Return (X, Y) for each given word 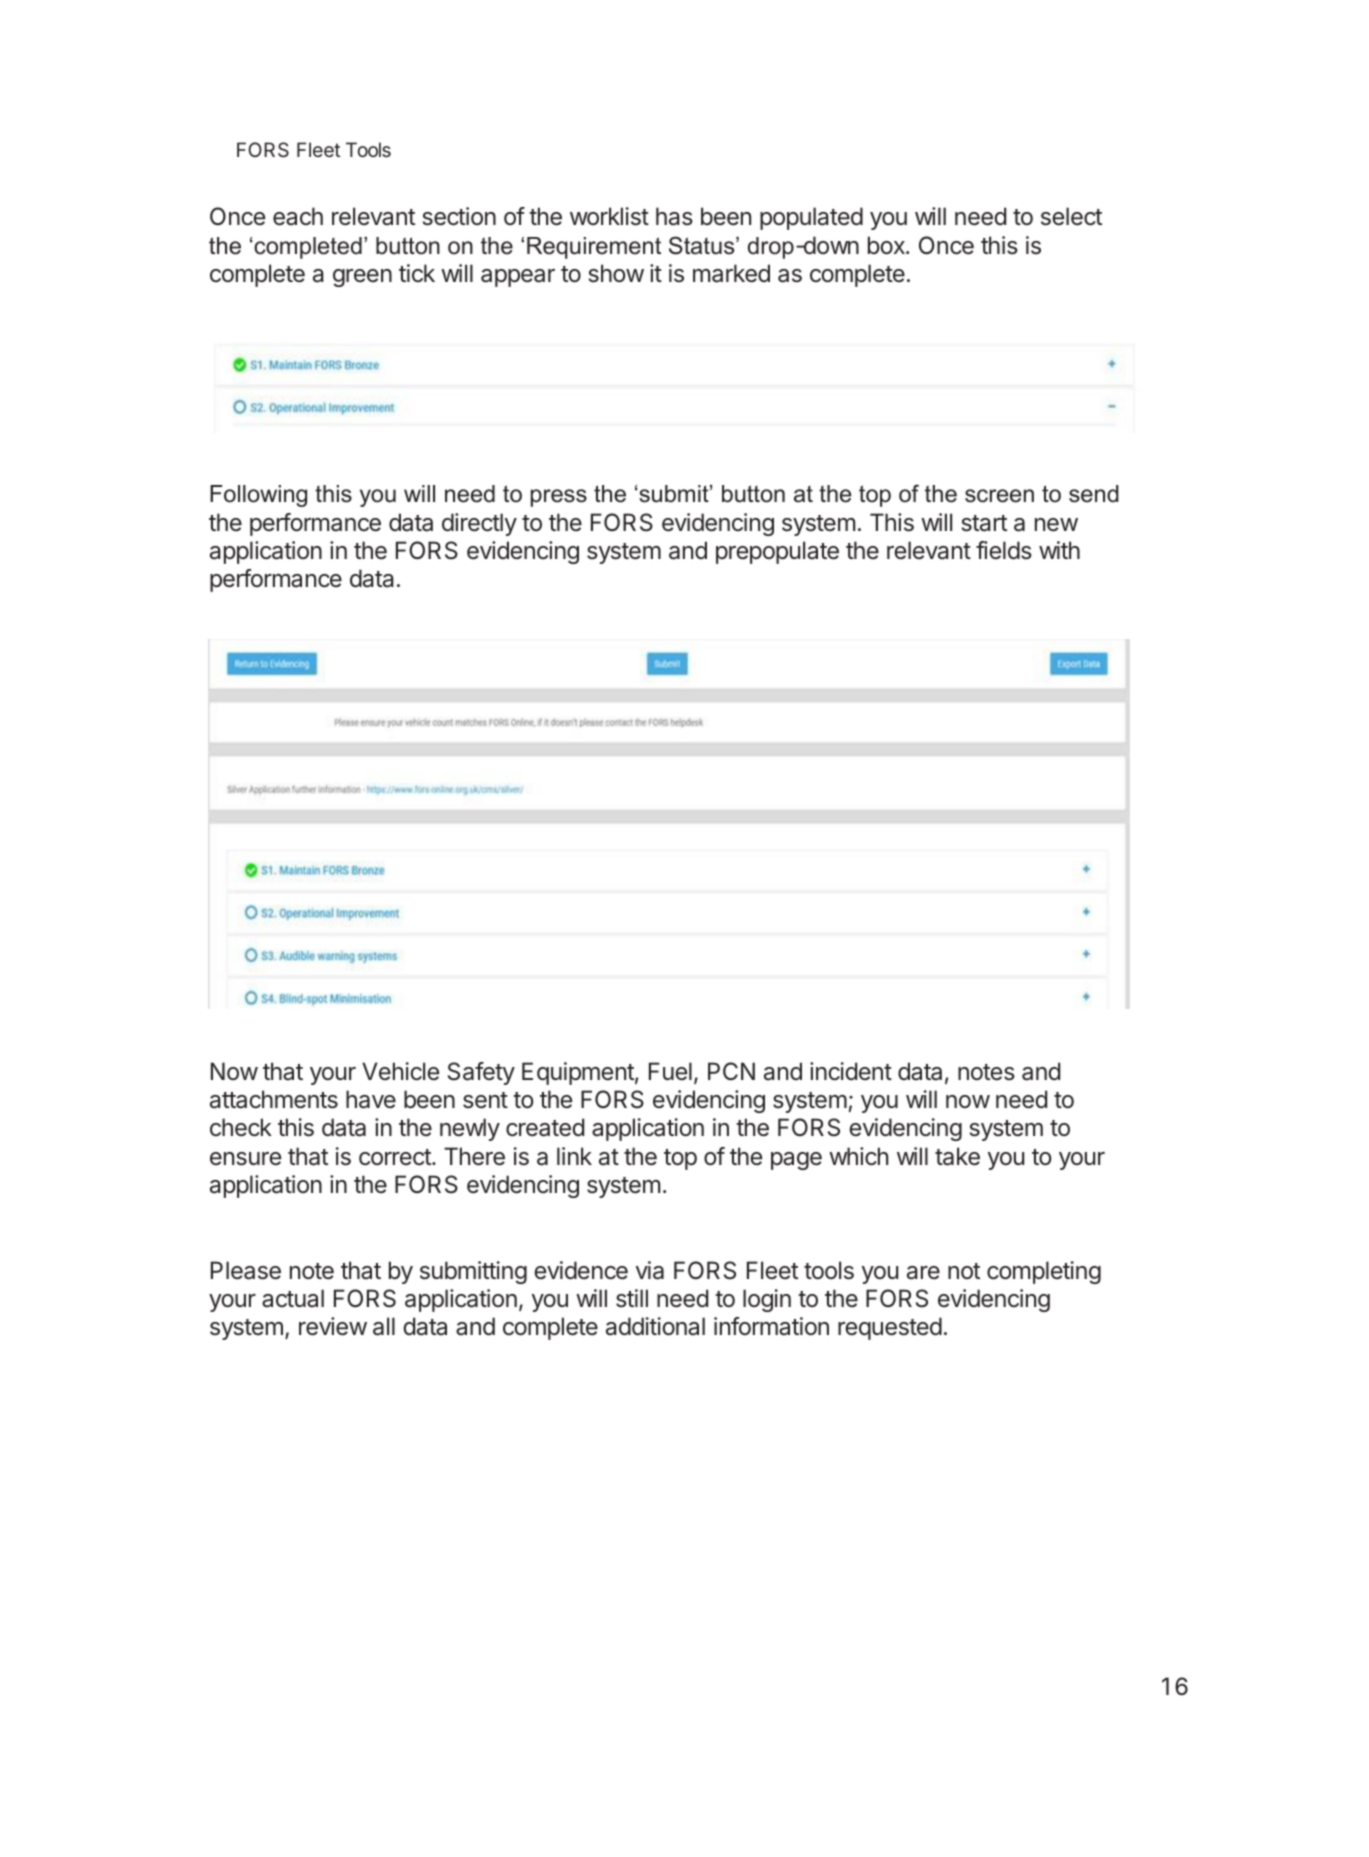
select (1071, 216)
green (362, 278)
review (333, 1326)
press (559, 498)
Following (258, 496)
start (984, 523)
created (545, 1127)
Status (703, 245)
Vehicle (400, 1071)
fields (1004, 550)
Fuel (670, 1071)
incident (851, 1071)
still (632, 1298)
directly (479, 524)
